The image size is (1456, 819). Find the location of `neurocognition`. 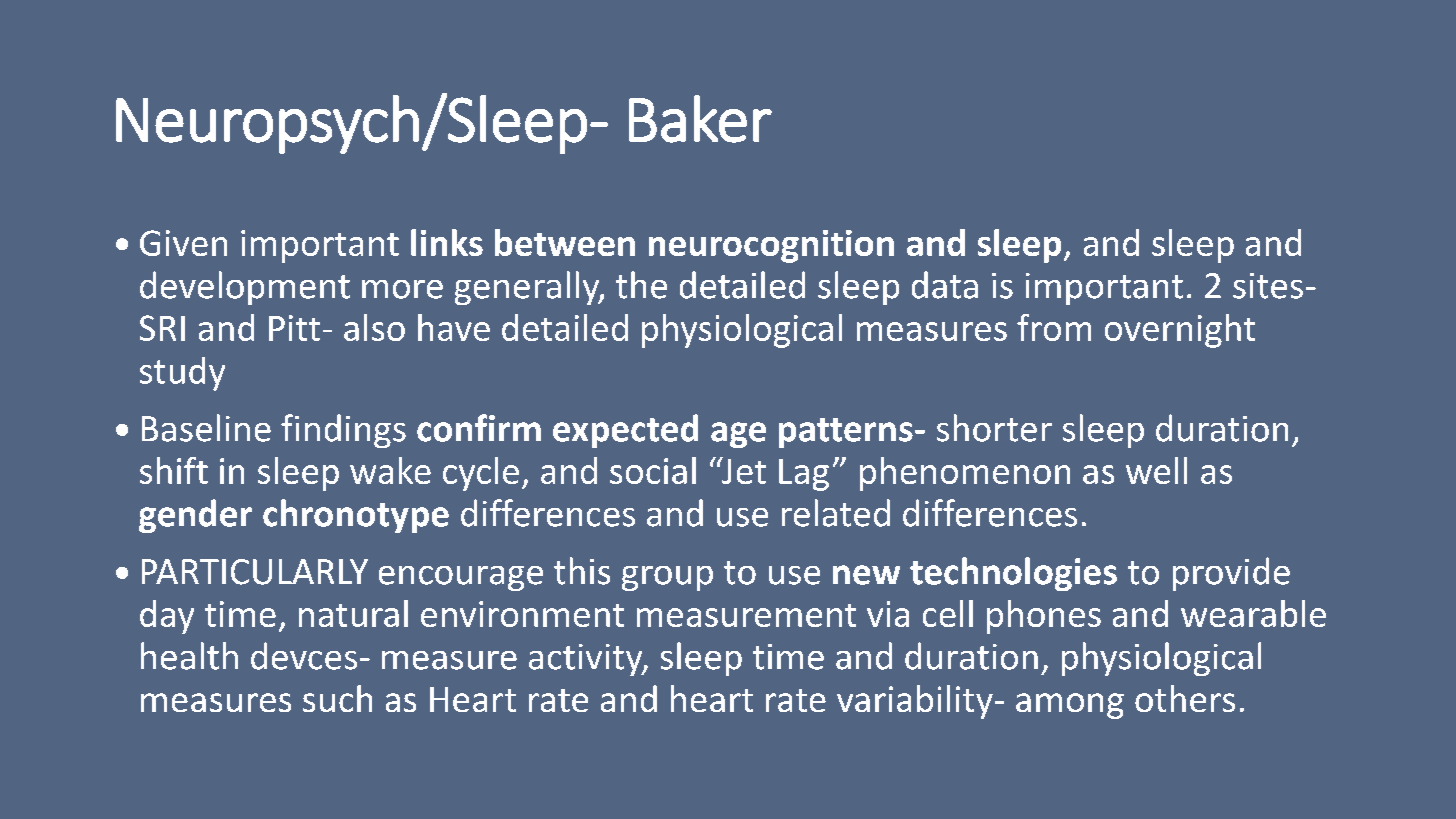

neurocognition is located at coordinates (771, 246).
